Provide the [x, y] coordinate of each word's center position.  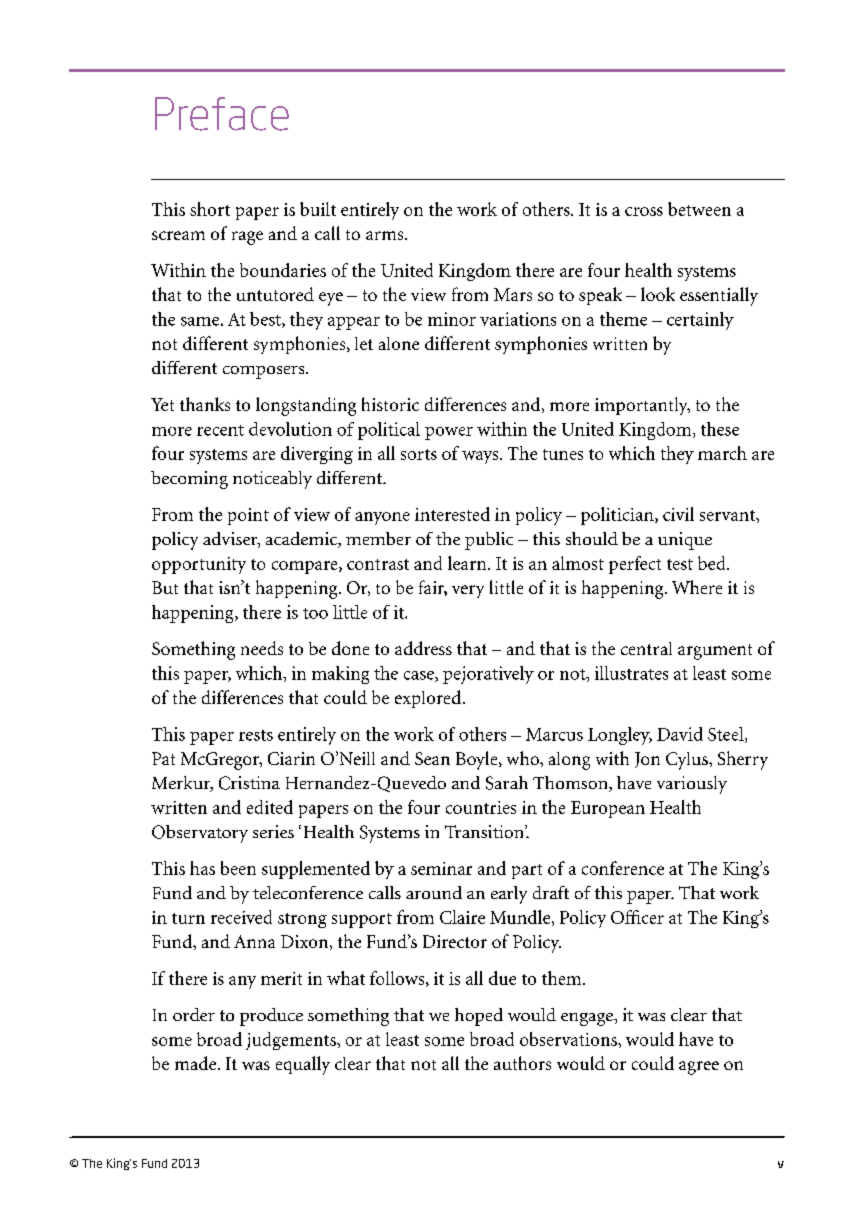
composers [265, 372]
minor [452, 319]
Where [697, 587]
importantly [642, 406]
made [197, 1063]
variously [692, 785]
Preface [222, 114]
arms [386, 235]
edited [270, 807]
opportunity [199, 565]
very [468, 591]
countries [481, 807]
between [699, 209]
